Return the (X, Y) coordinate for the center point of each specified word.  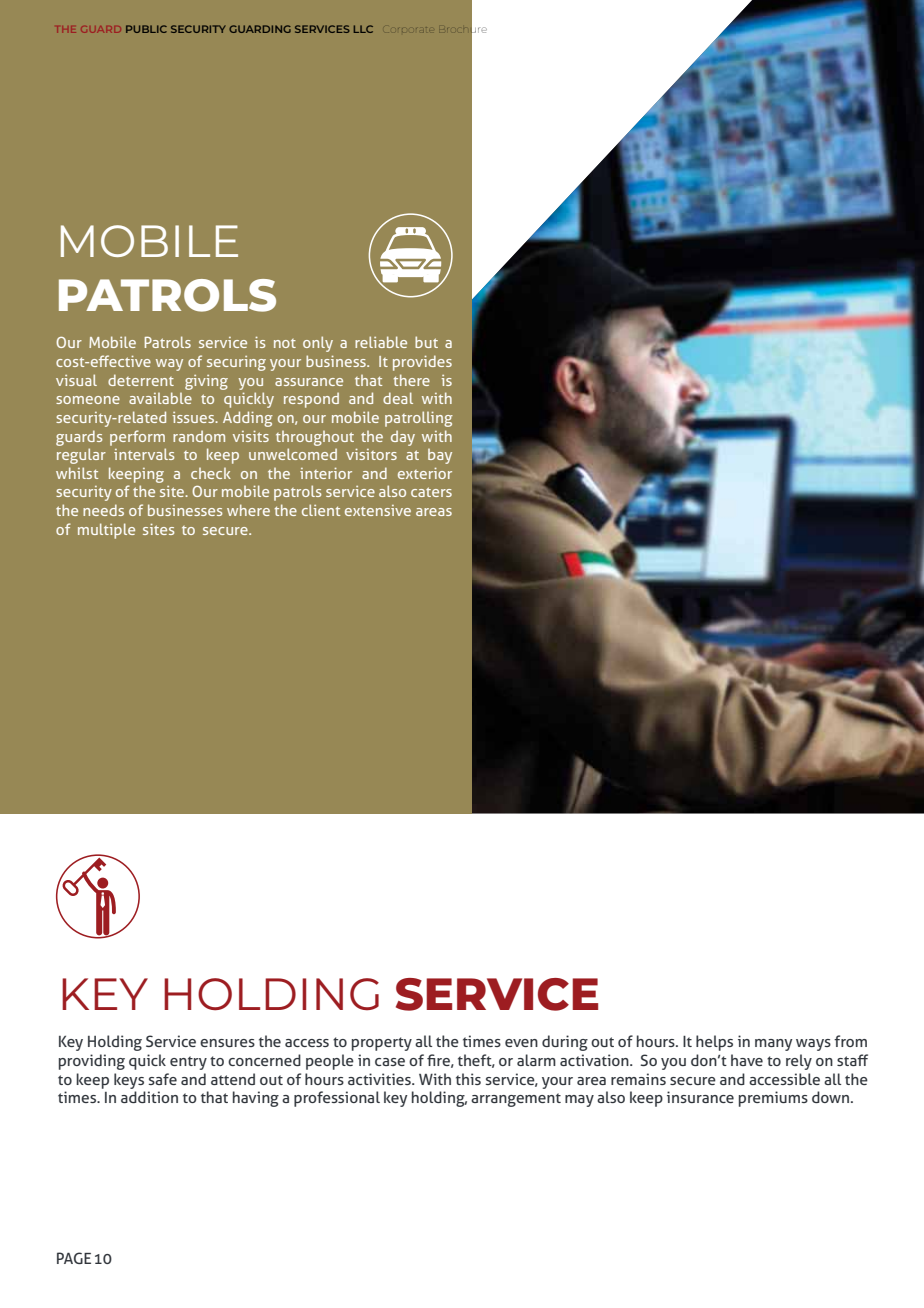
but (426, 342)
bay (440, 456)
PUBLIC (146, 29)
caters (431, 492)
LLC (363, 29)
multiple (106, 531)
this (468, 1079)
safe (163, 1079)
